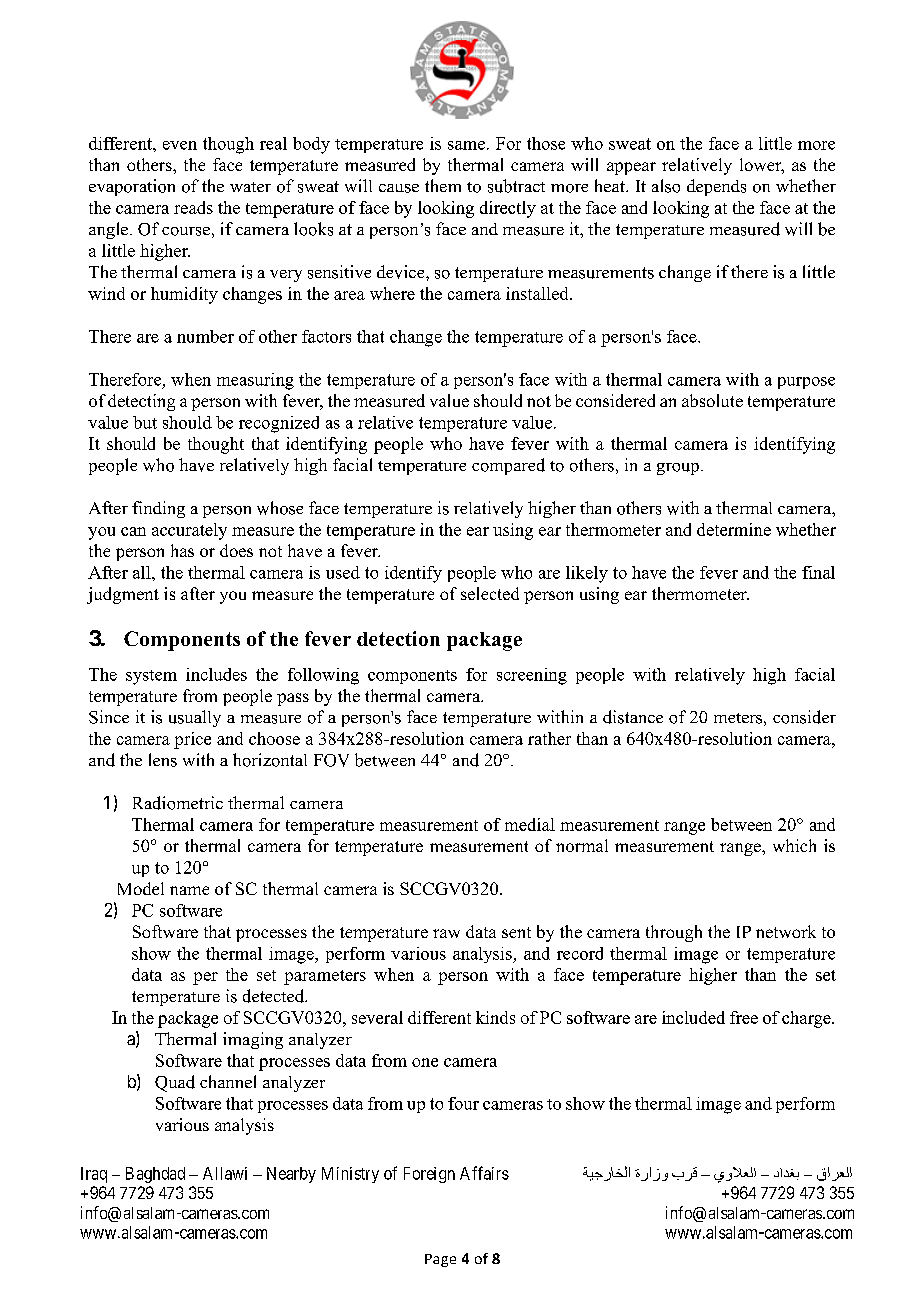 This page has width=924, height=1309. What do you see at coordinates (446, 933) in the page?
I see `raw` at bounding box center [446, 933].
